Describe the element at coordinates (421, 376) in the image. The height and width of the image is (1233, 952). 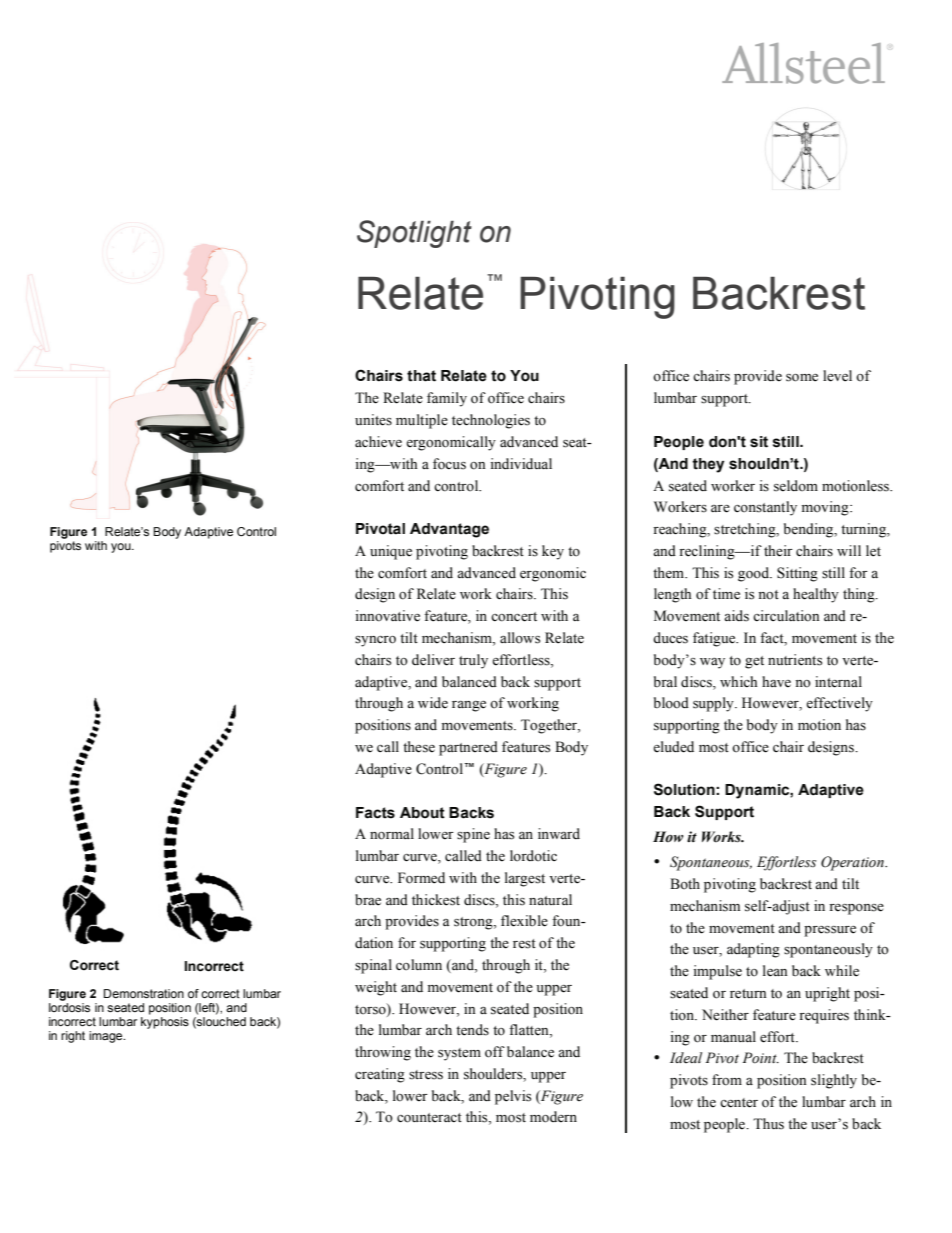
I see `that` at that location.
